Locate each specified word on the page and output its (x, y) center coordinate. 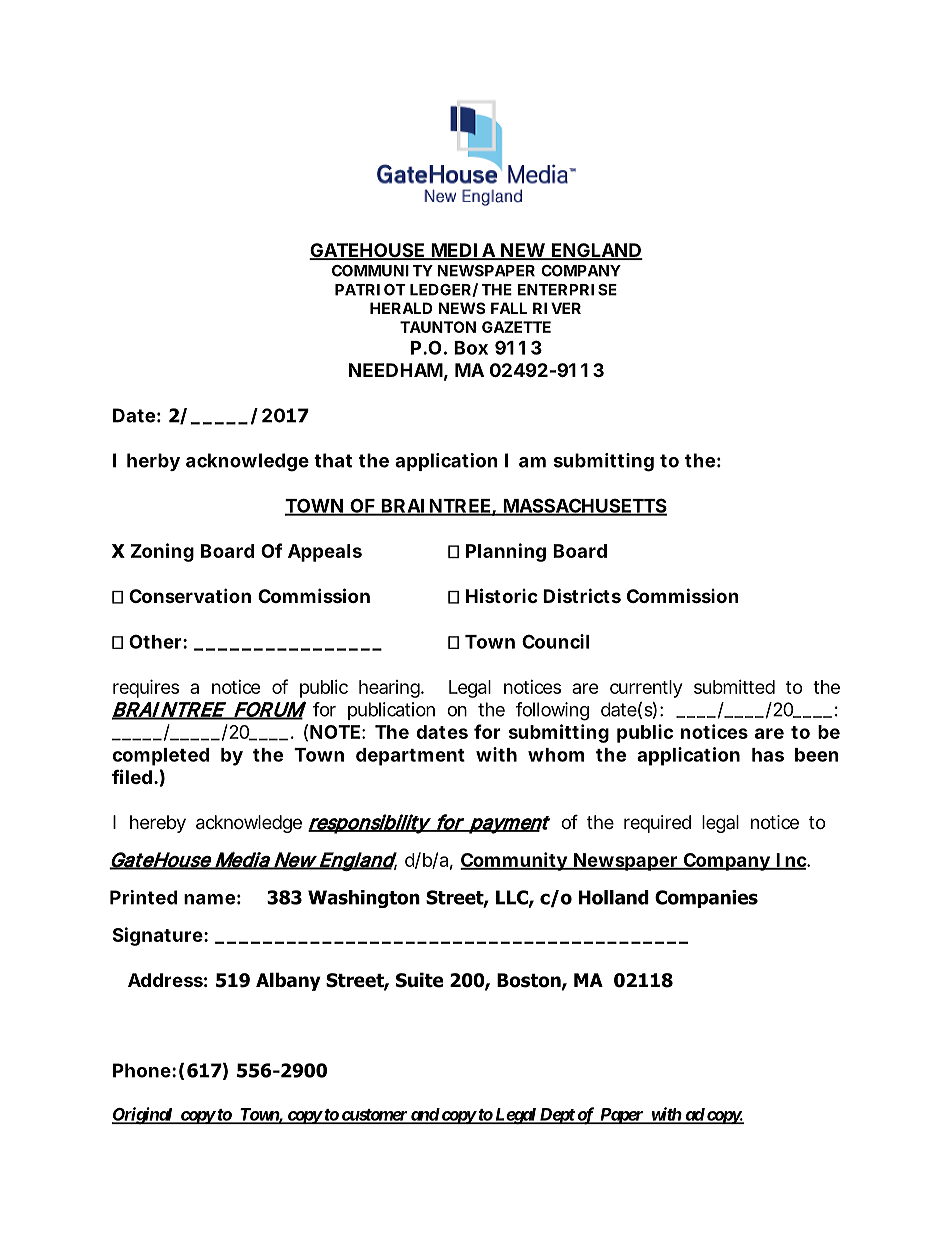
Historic (502, 595)
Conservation (190, 595)
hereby (158, 824)
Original (143, 1116)
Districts (582, 595)
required (657, 824)
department (410, 757)
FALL (509, 308)
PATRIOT (370, 290)
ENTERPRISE (567, 290)
